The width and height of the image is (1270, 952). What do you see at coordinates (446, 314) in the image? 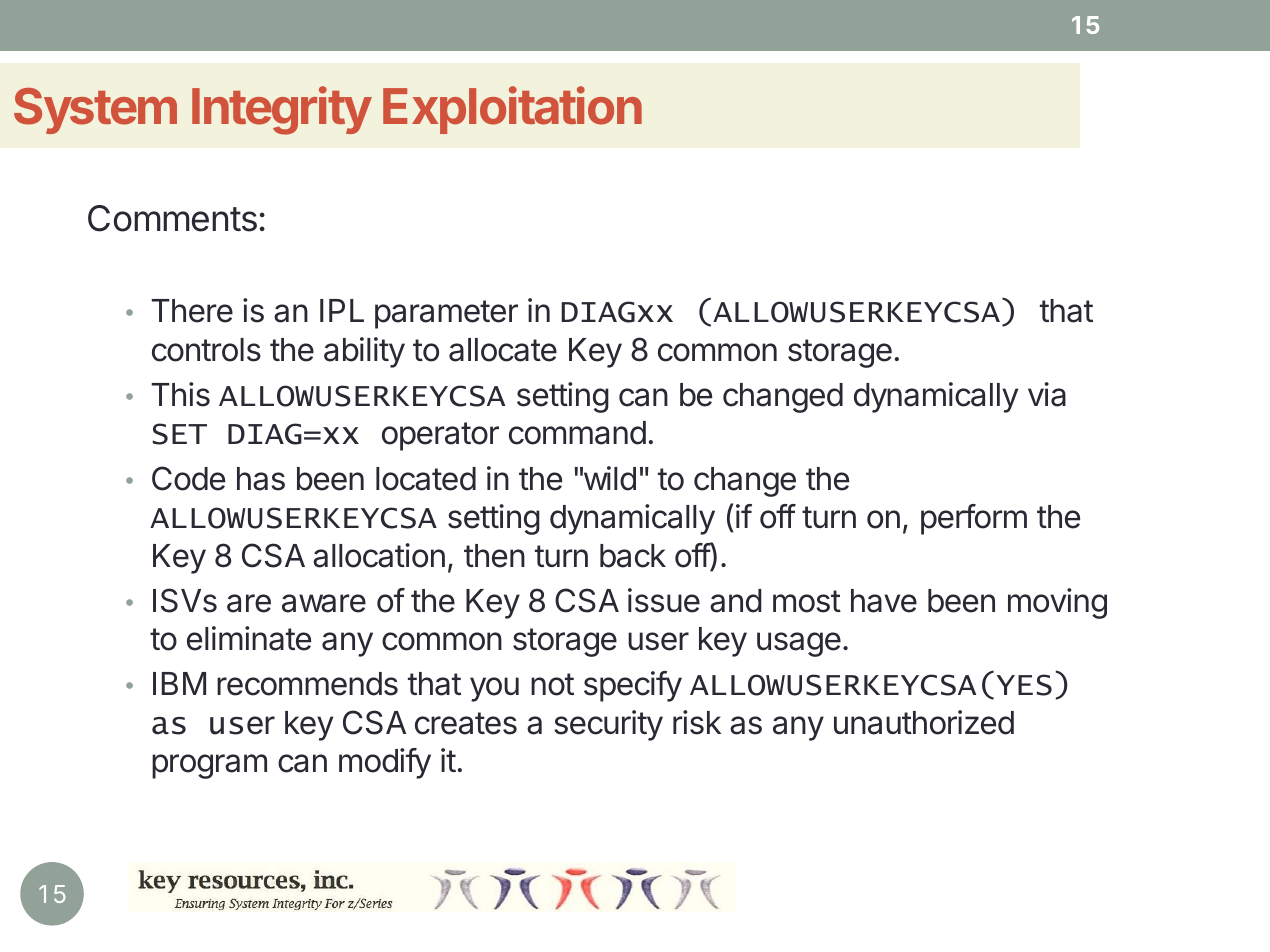
I see `parameter` at bounding box center [446, 314].
